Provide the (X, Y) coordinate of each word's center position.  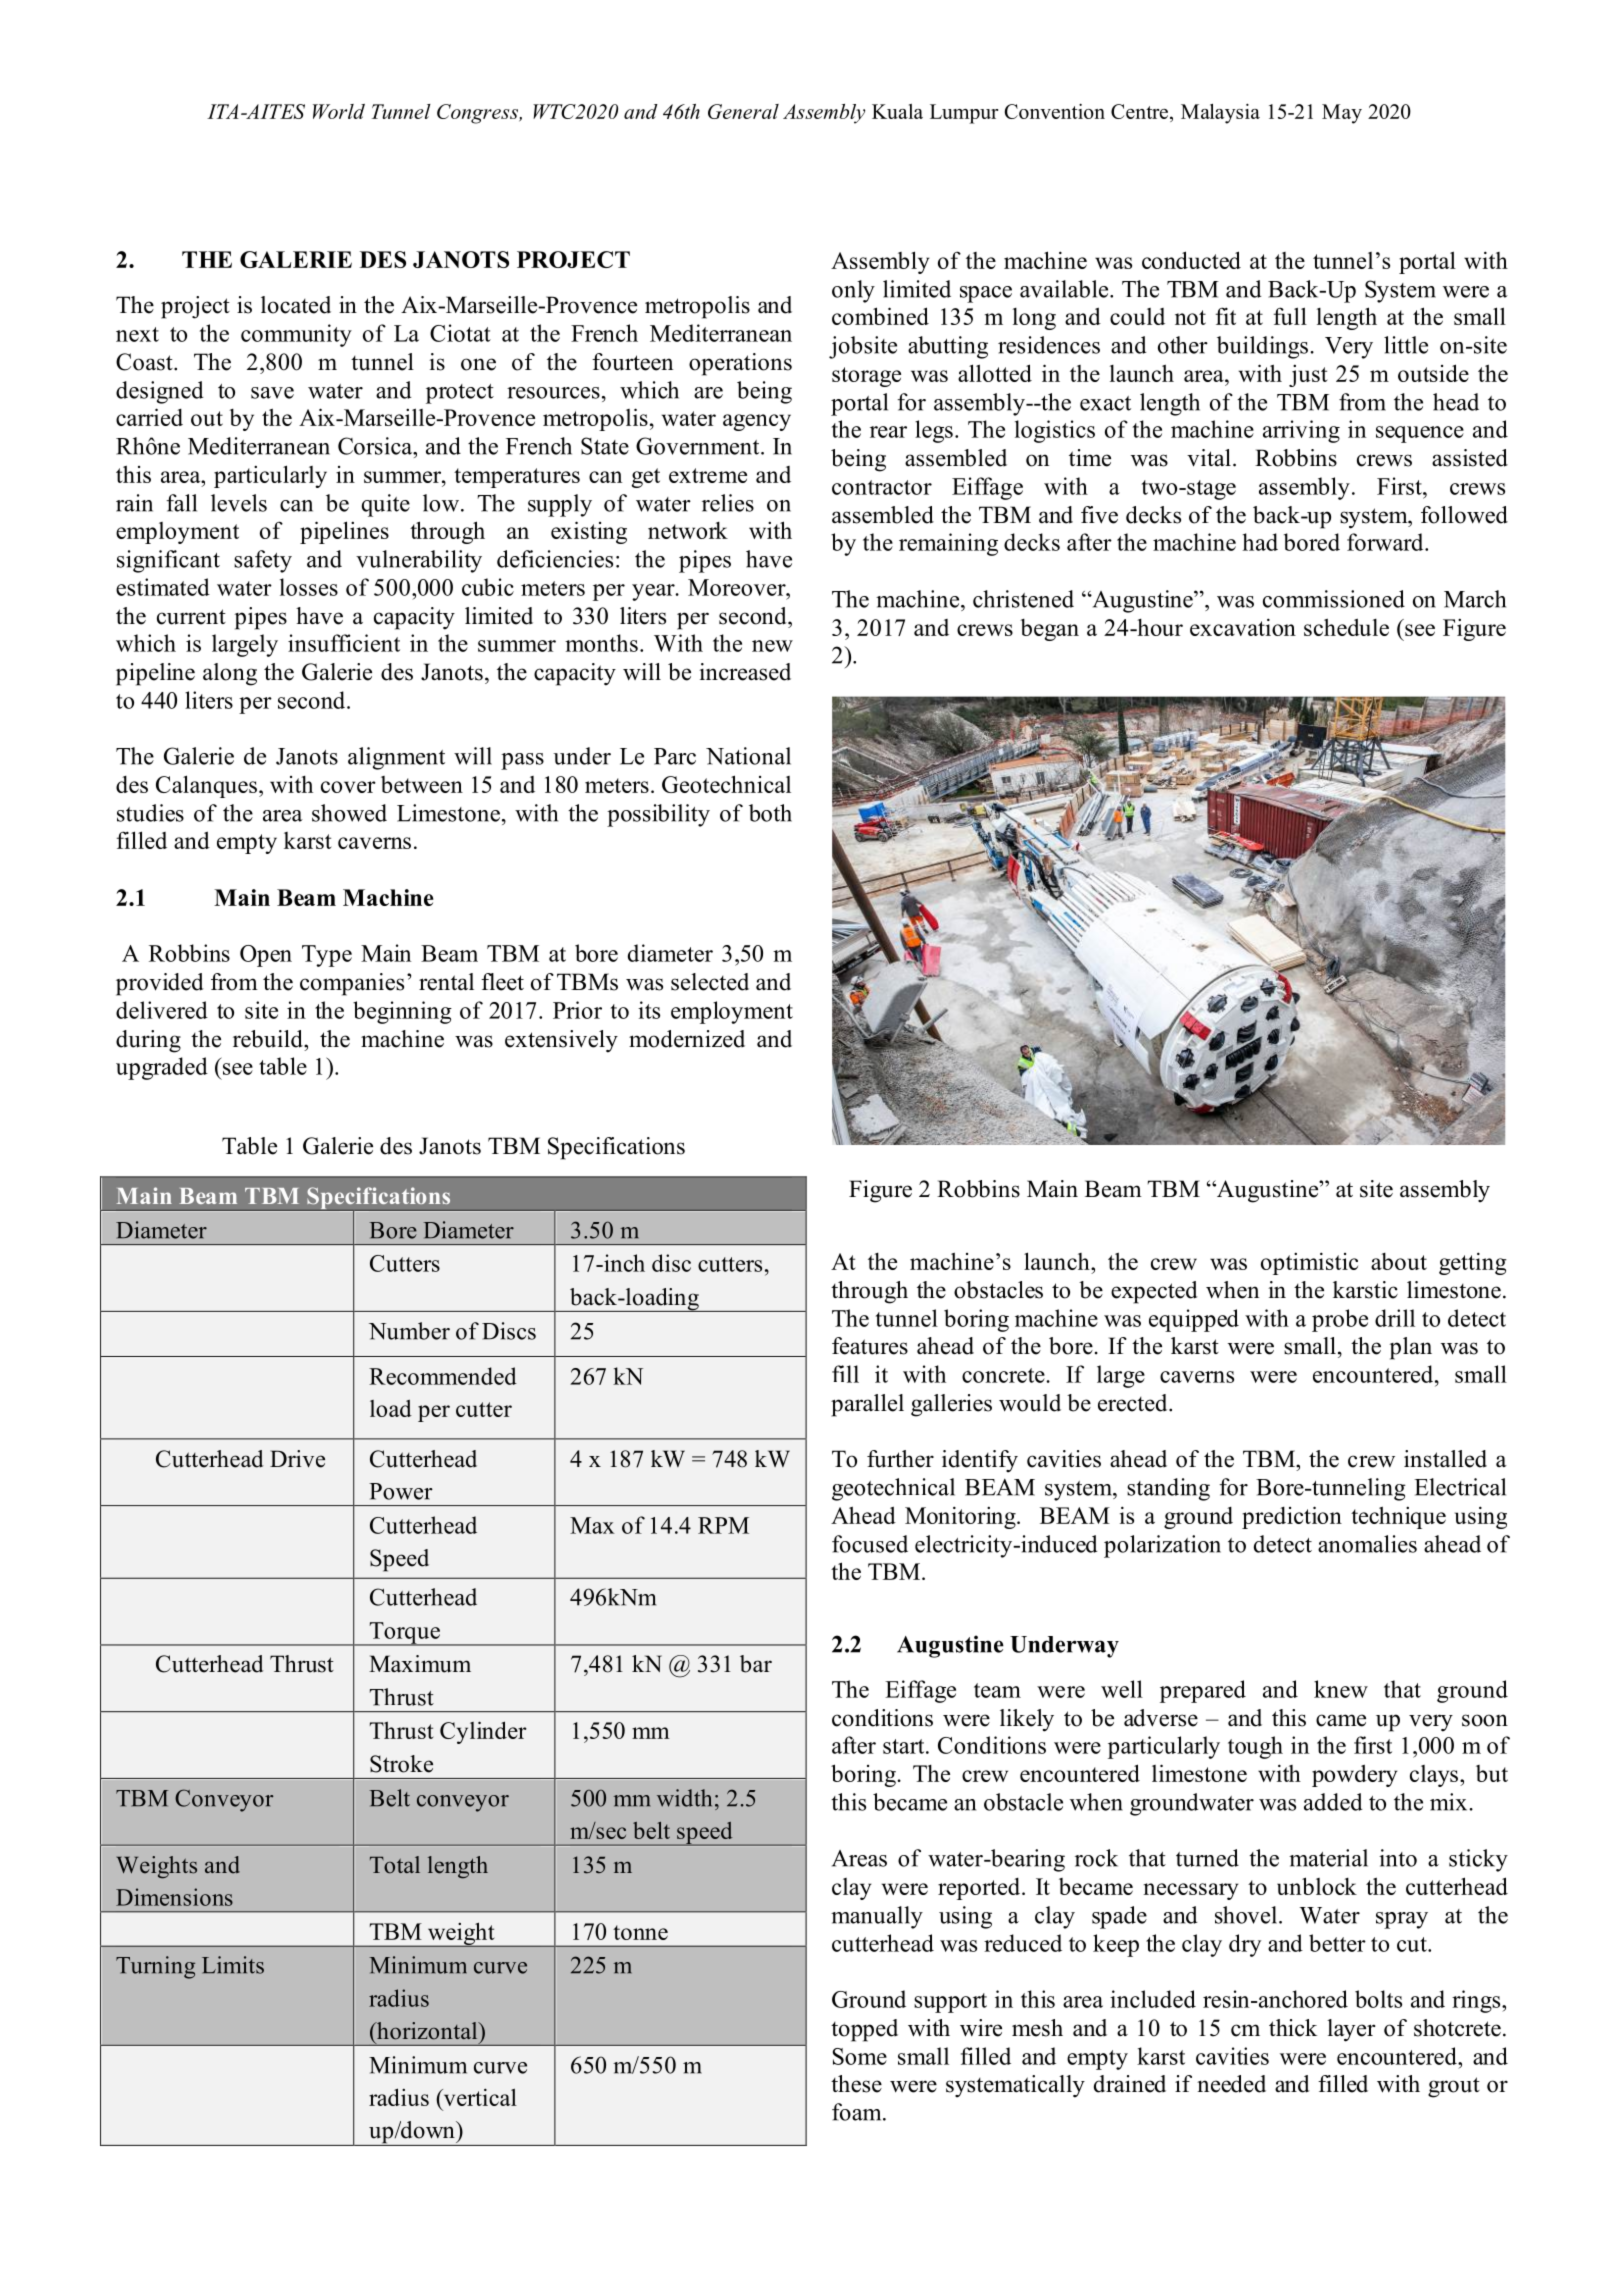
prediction (1292, 1517)
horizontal (427, 2032)
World (339, 111)
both (770, 813)
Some (860, 2056)
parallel (867, 1405)
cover (348, 787)
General (743, 111)
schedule (1346, 627)
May (1342, 114)
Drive (297, 1459)
